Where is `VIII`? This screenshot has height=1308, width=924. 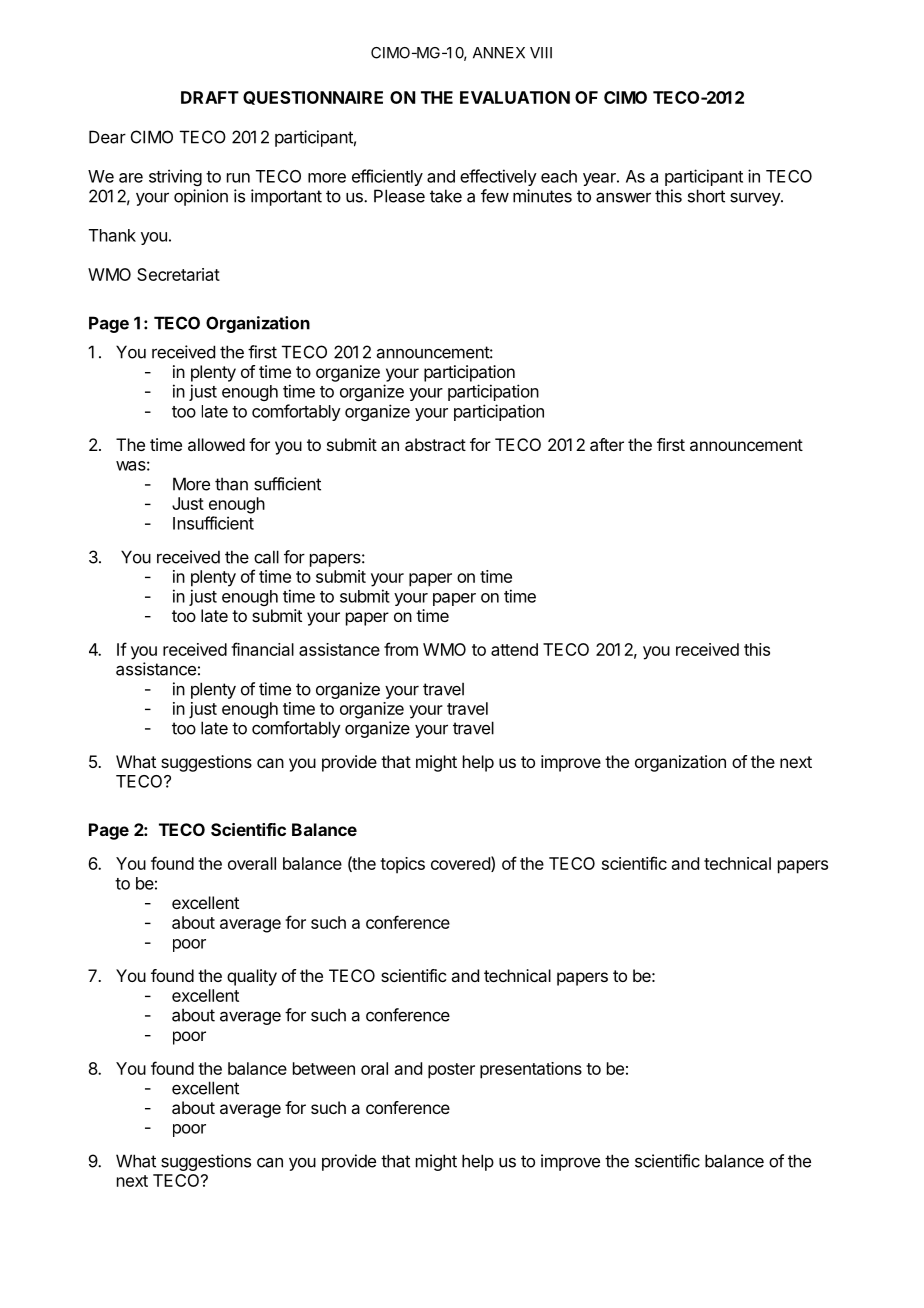
VIII is located at coordinates (541, 53).
